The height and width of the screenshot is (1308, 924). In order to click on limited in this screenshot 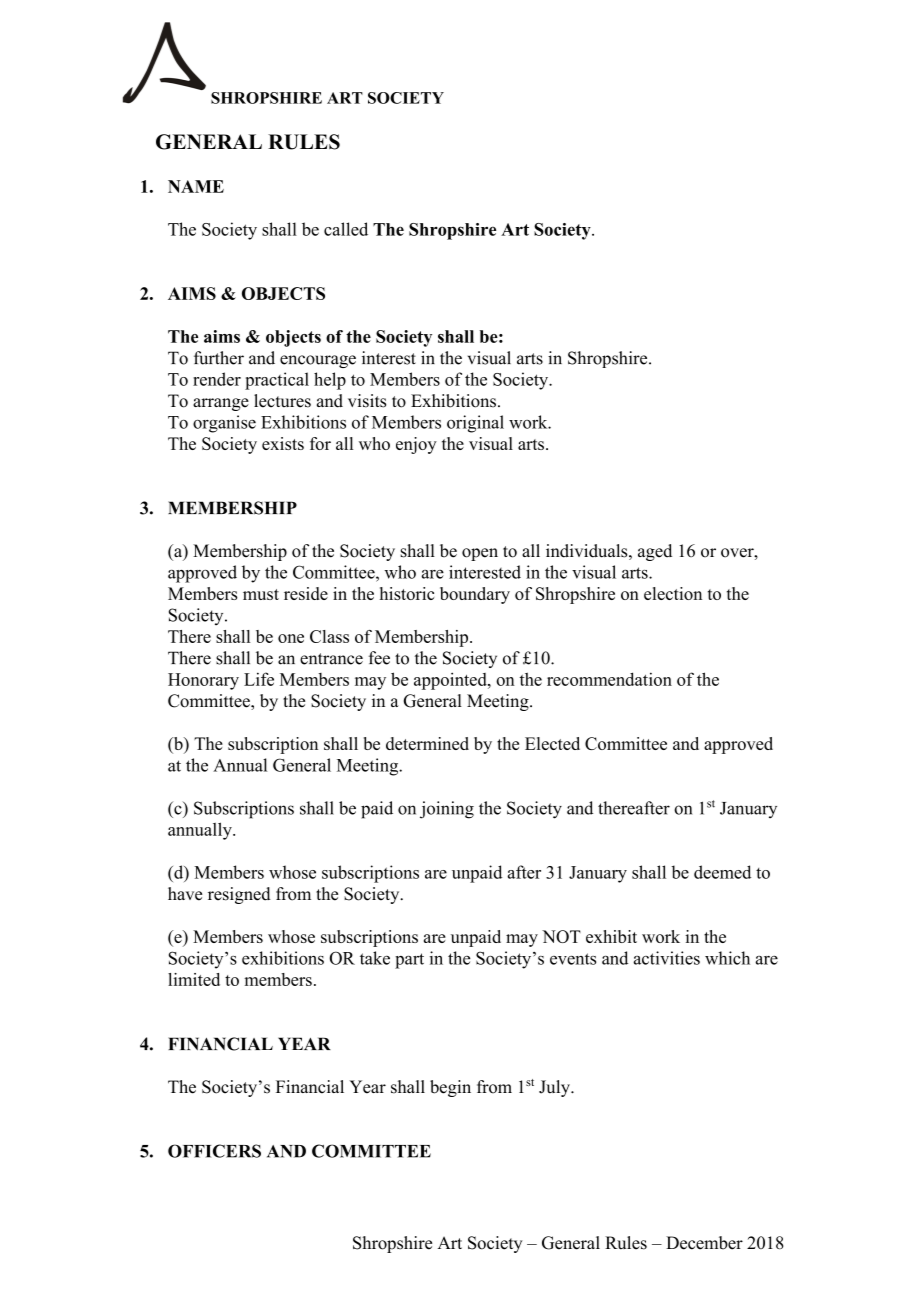, I will do `click(194, 979)`.
